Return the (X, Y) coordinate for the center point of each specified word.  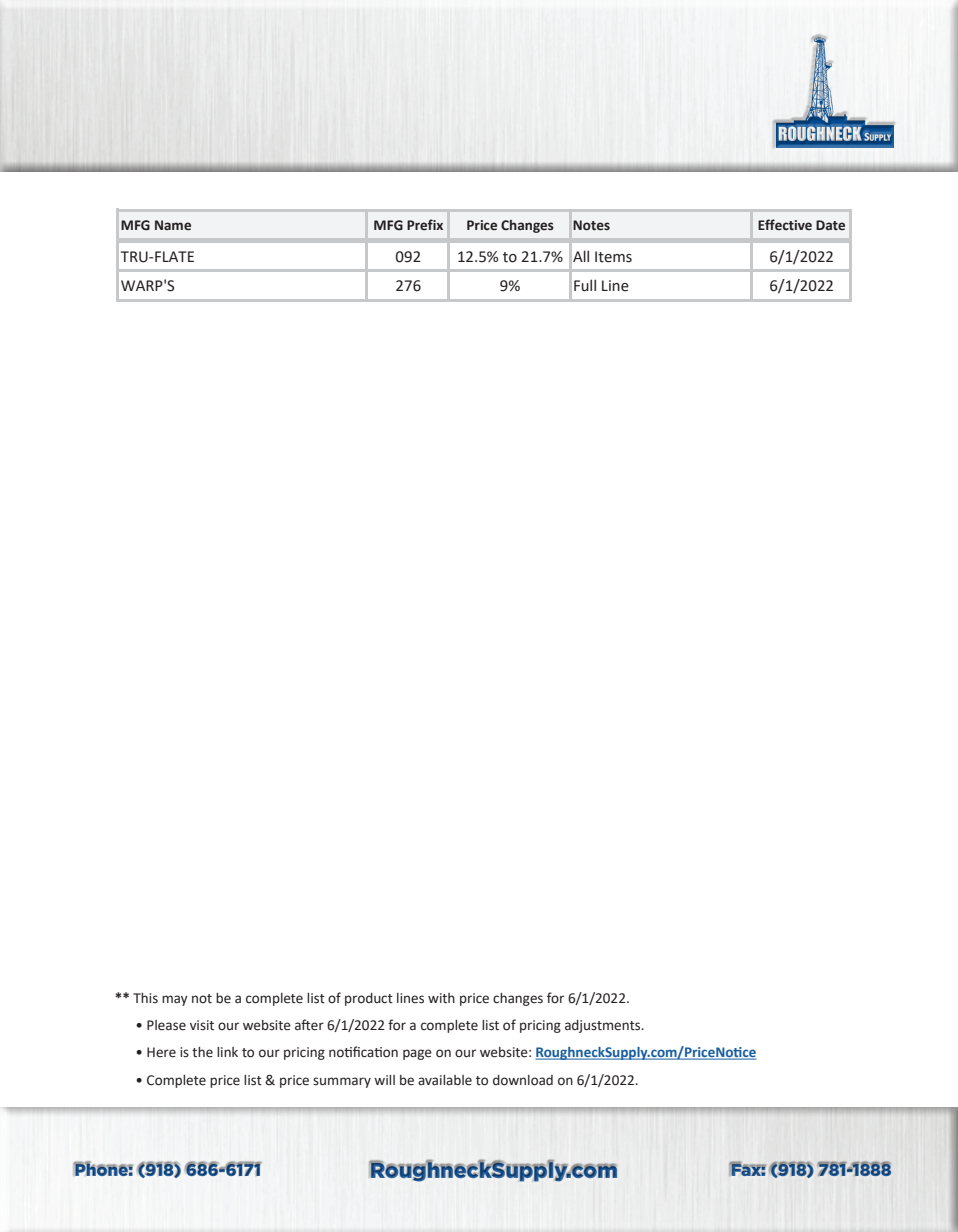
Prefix (425, 225)
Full (585, 285)
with (441, 998)
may (175, 1000)
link (227, 1052)
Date (830, 225)
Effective (785, 225)
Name (173, 225)
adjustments (604, 1026)
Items (613, 257)
